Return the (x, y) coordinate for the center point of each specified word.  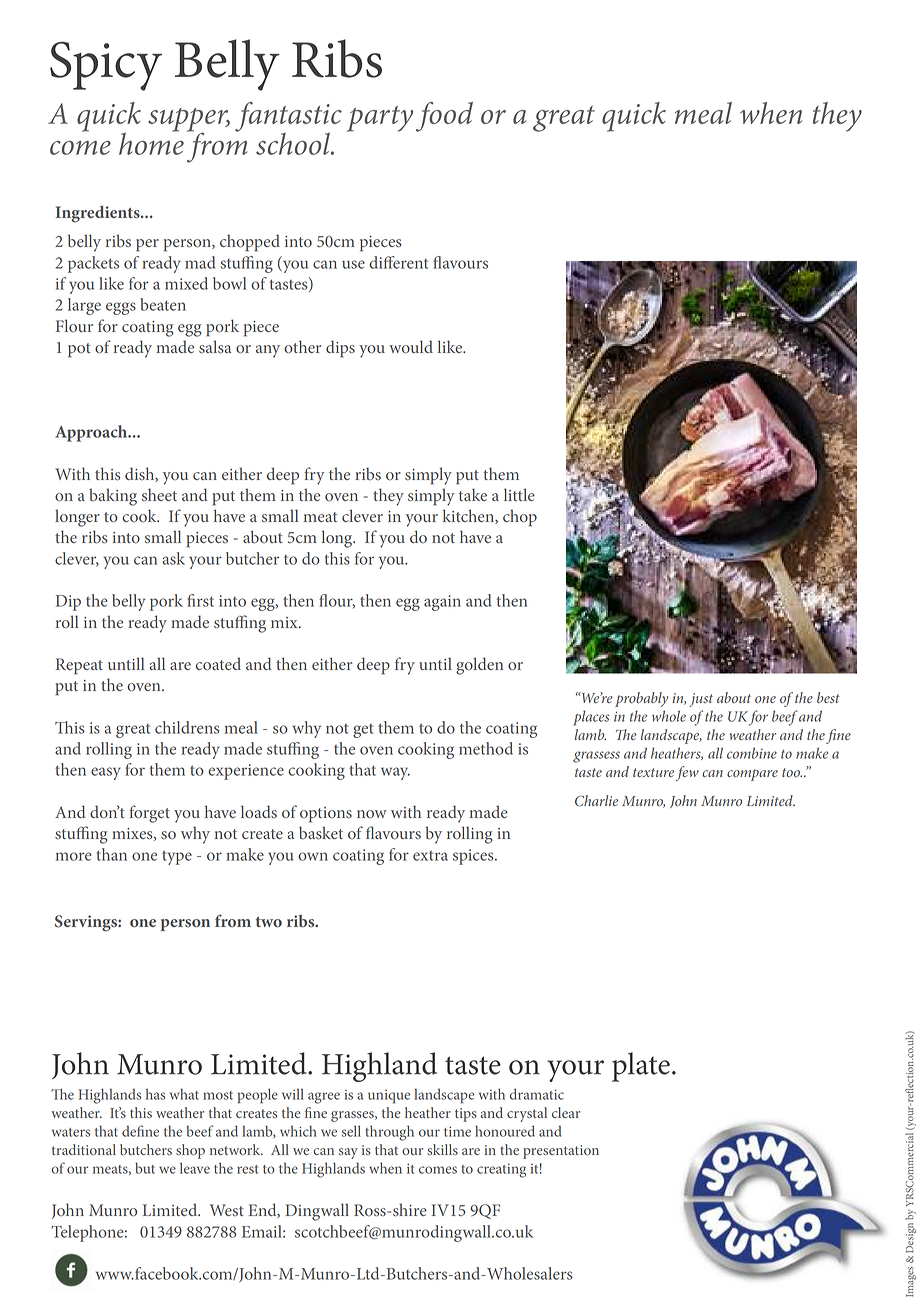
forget (149, 814)
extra (430, 856)
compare (752, 775)
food (444, 117)
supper (189, 121)
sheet (159, 494)
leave (195, 1168)
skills (442, 1149)
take (473, 494)
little (519, 494)
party (380, 119)
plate (641, 1067)
